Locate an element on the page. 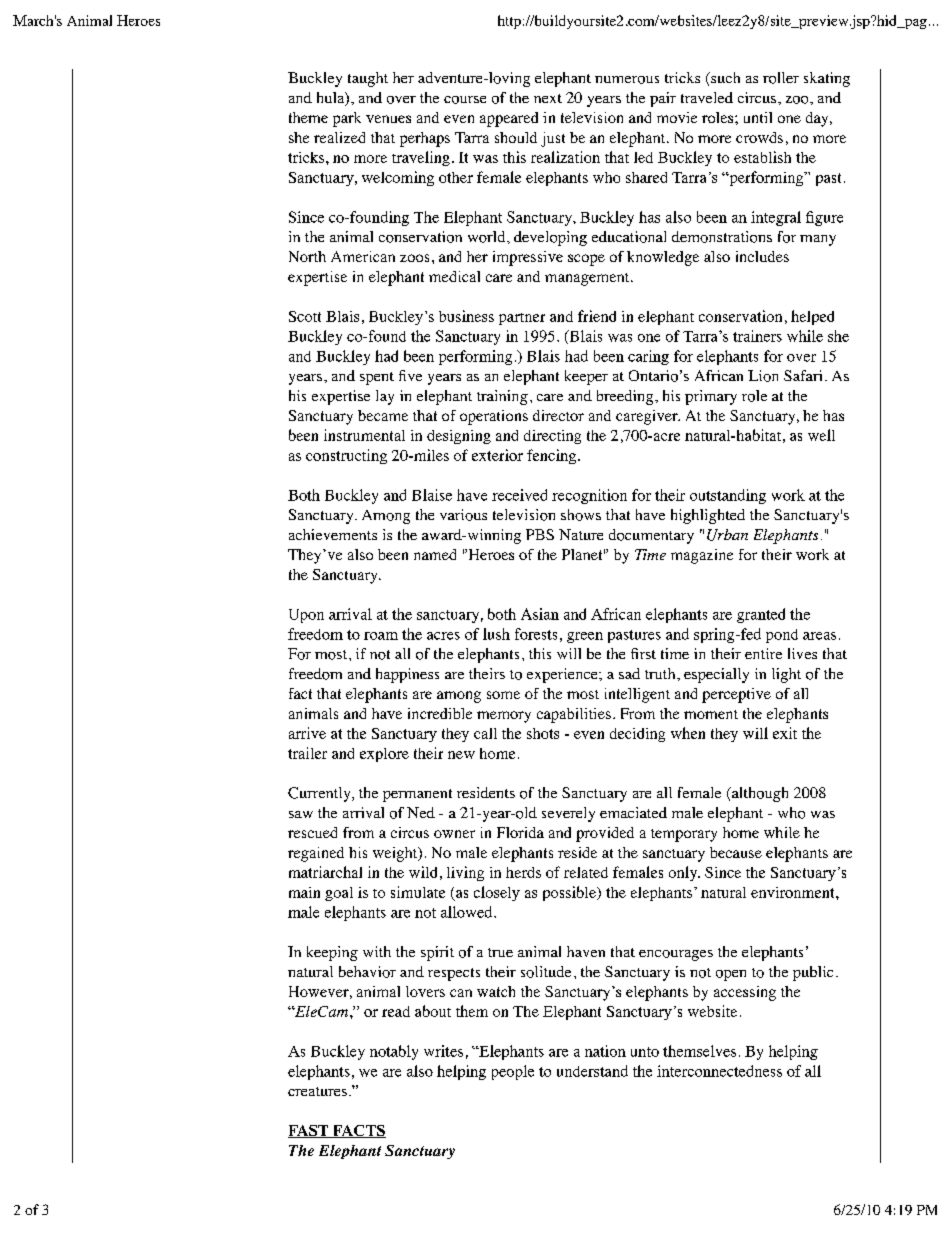 This image has width=952, height=1233. granted is located at coordinates (761, 615).
